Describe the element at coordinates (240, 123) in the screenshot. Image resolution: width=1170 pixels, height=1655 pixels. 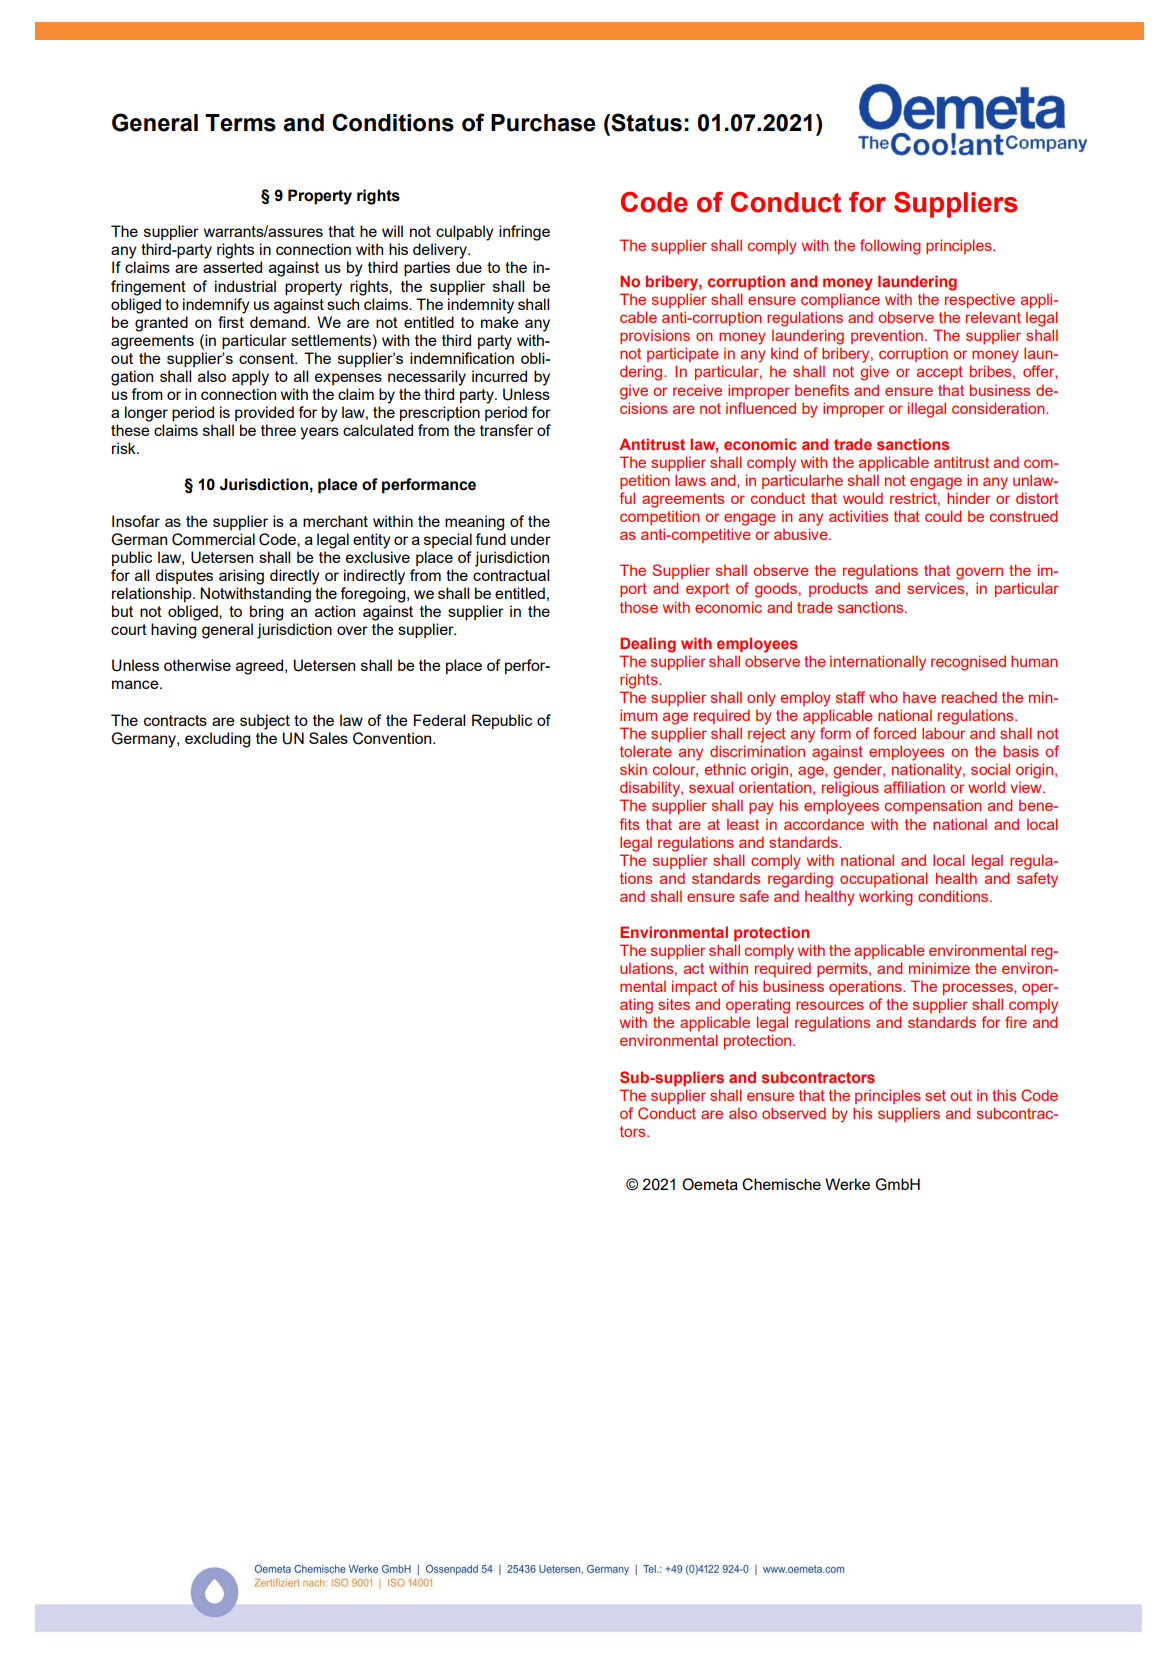
I see `Terms` at that location.
